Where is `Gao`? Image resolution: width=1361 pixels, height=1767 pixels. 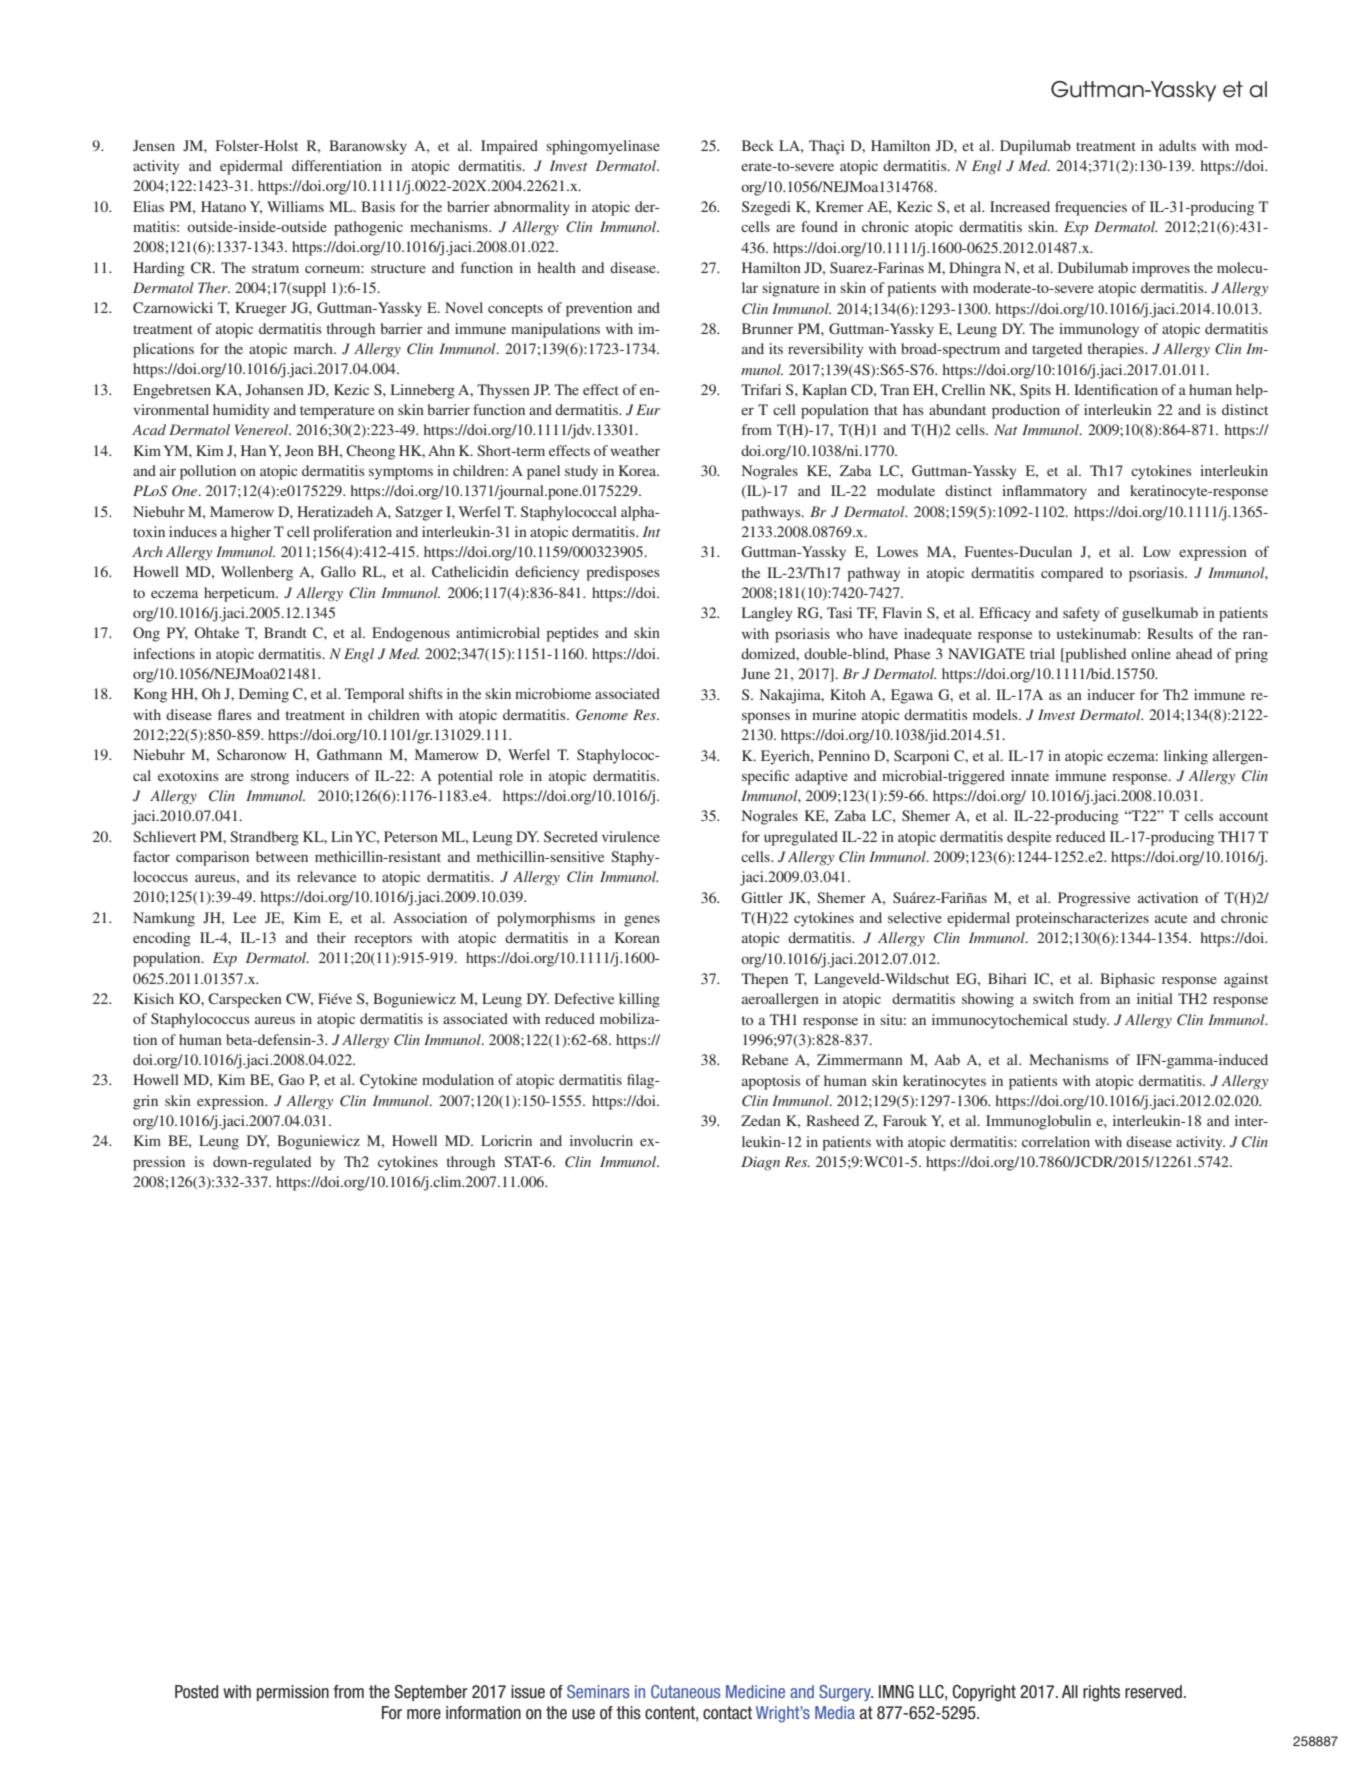 Gao is located at coordinates (291, 1079).
